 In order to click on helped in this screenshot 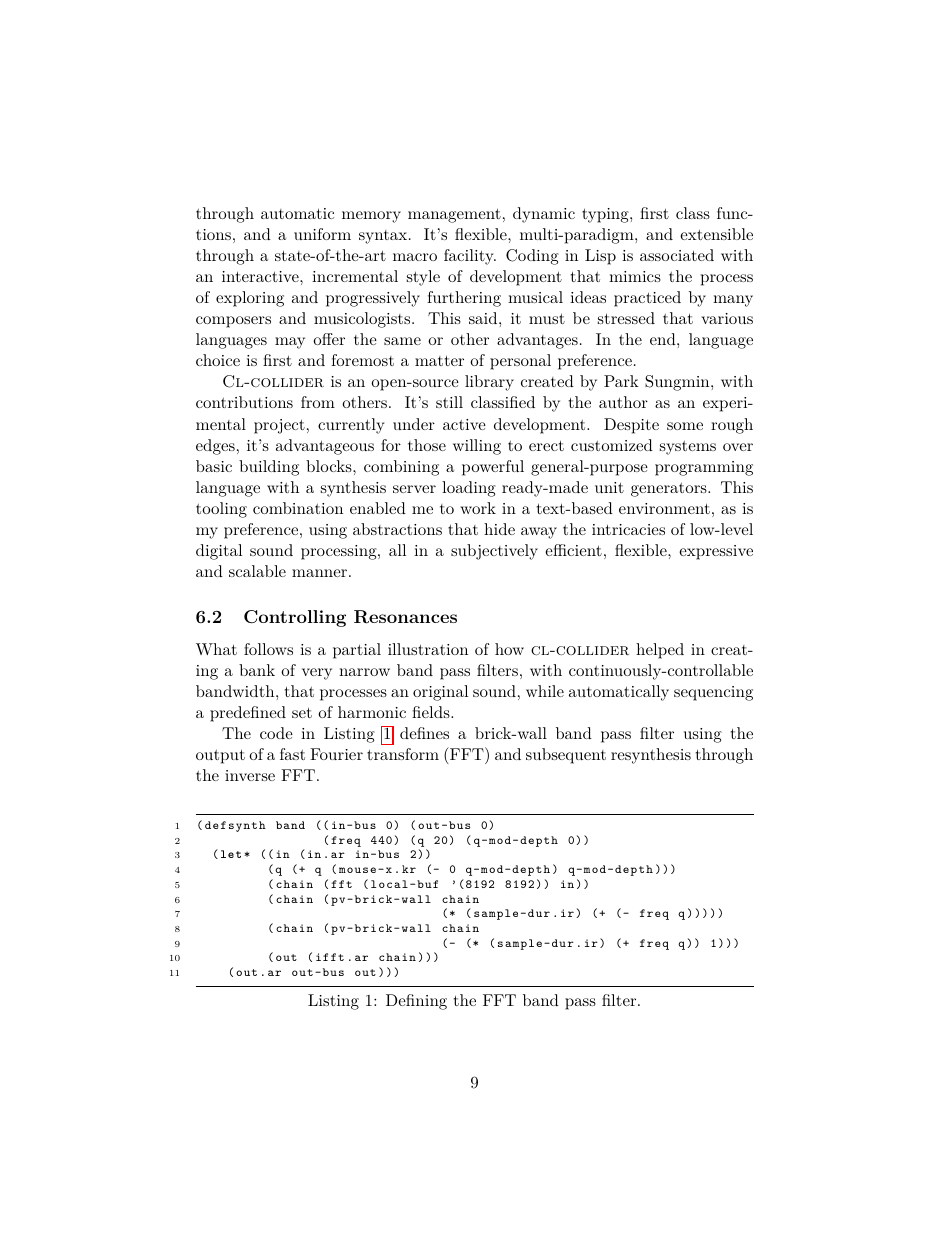, I will do `click(660, 651)`.
